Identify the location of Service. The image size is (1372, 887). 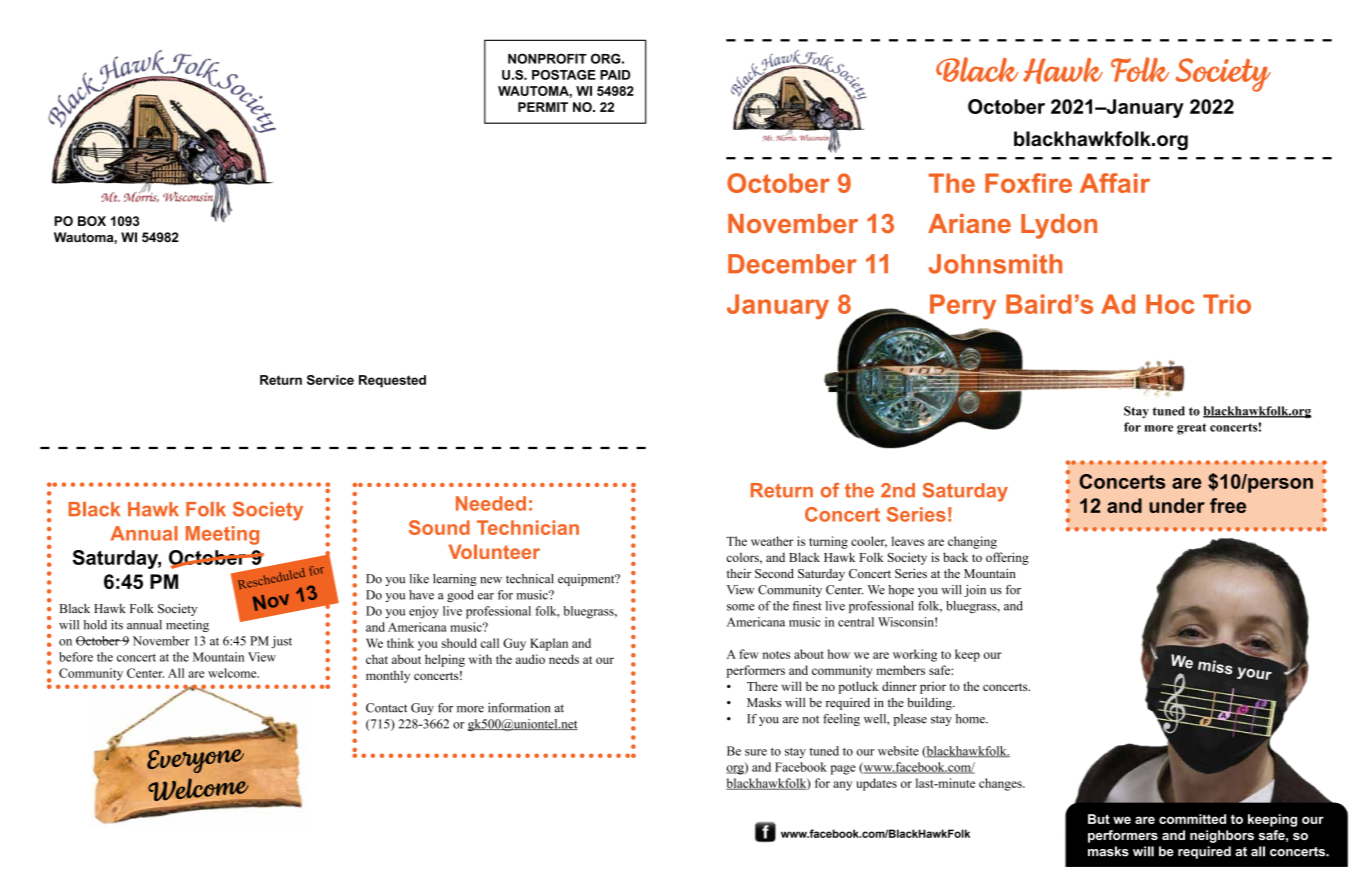
(330, 380).
